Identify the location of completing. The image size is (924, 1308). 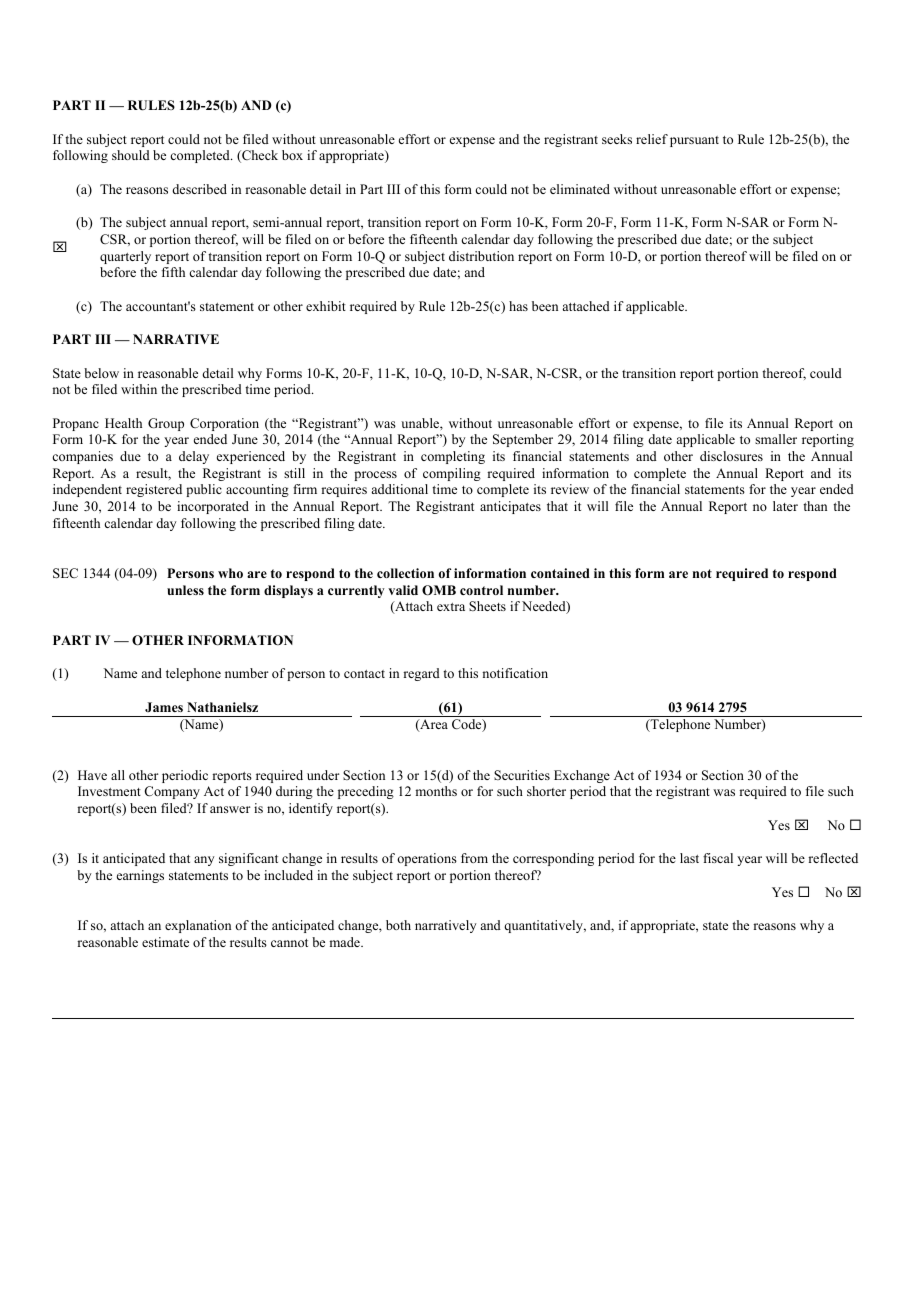
(453, 457).
